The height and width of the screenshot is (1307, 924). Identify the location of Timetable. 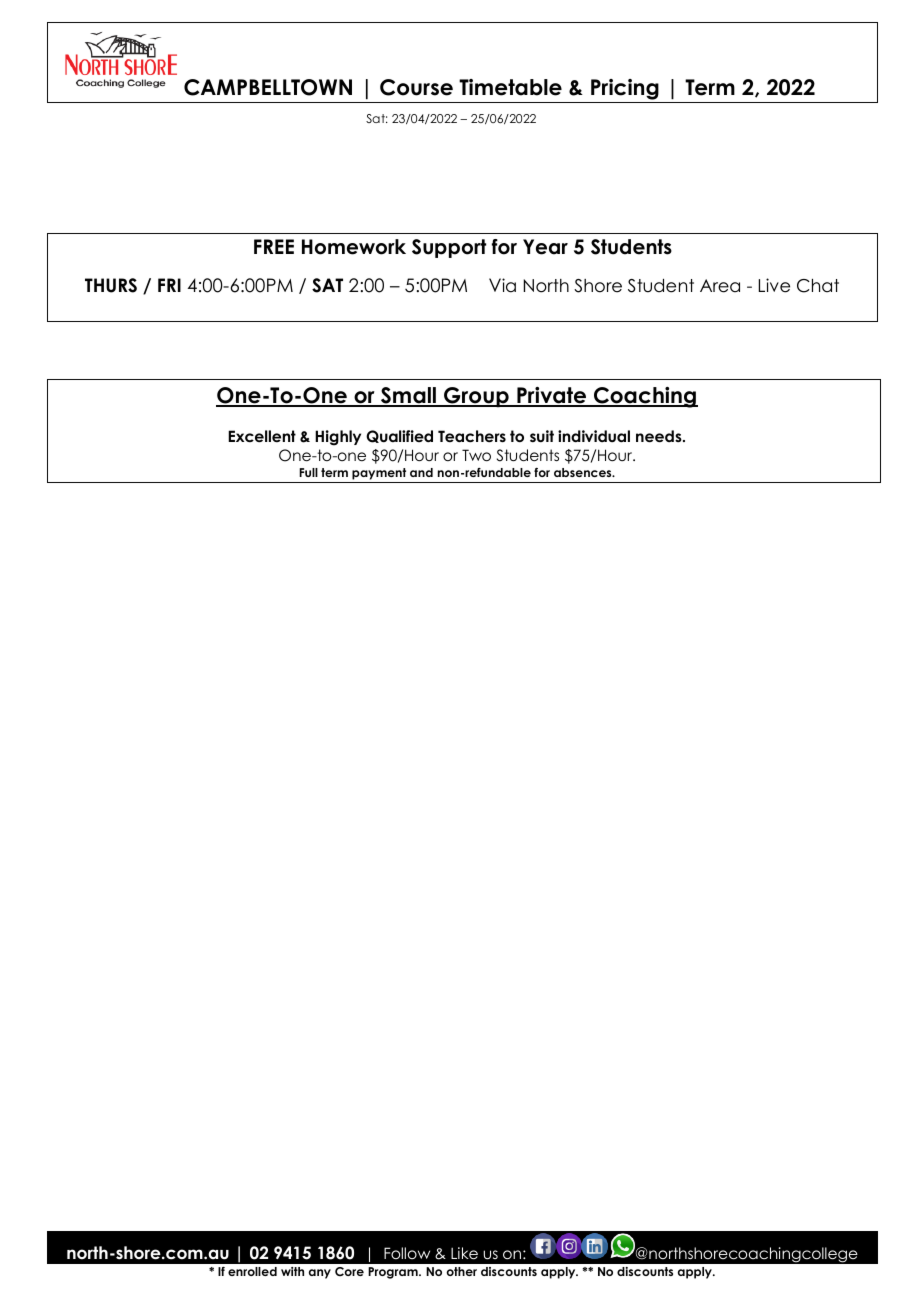
(510, 87).
